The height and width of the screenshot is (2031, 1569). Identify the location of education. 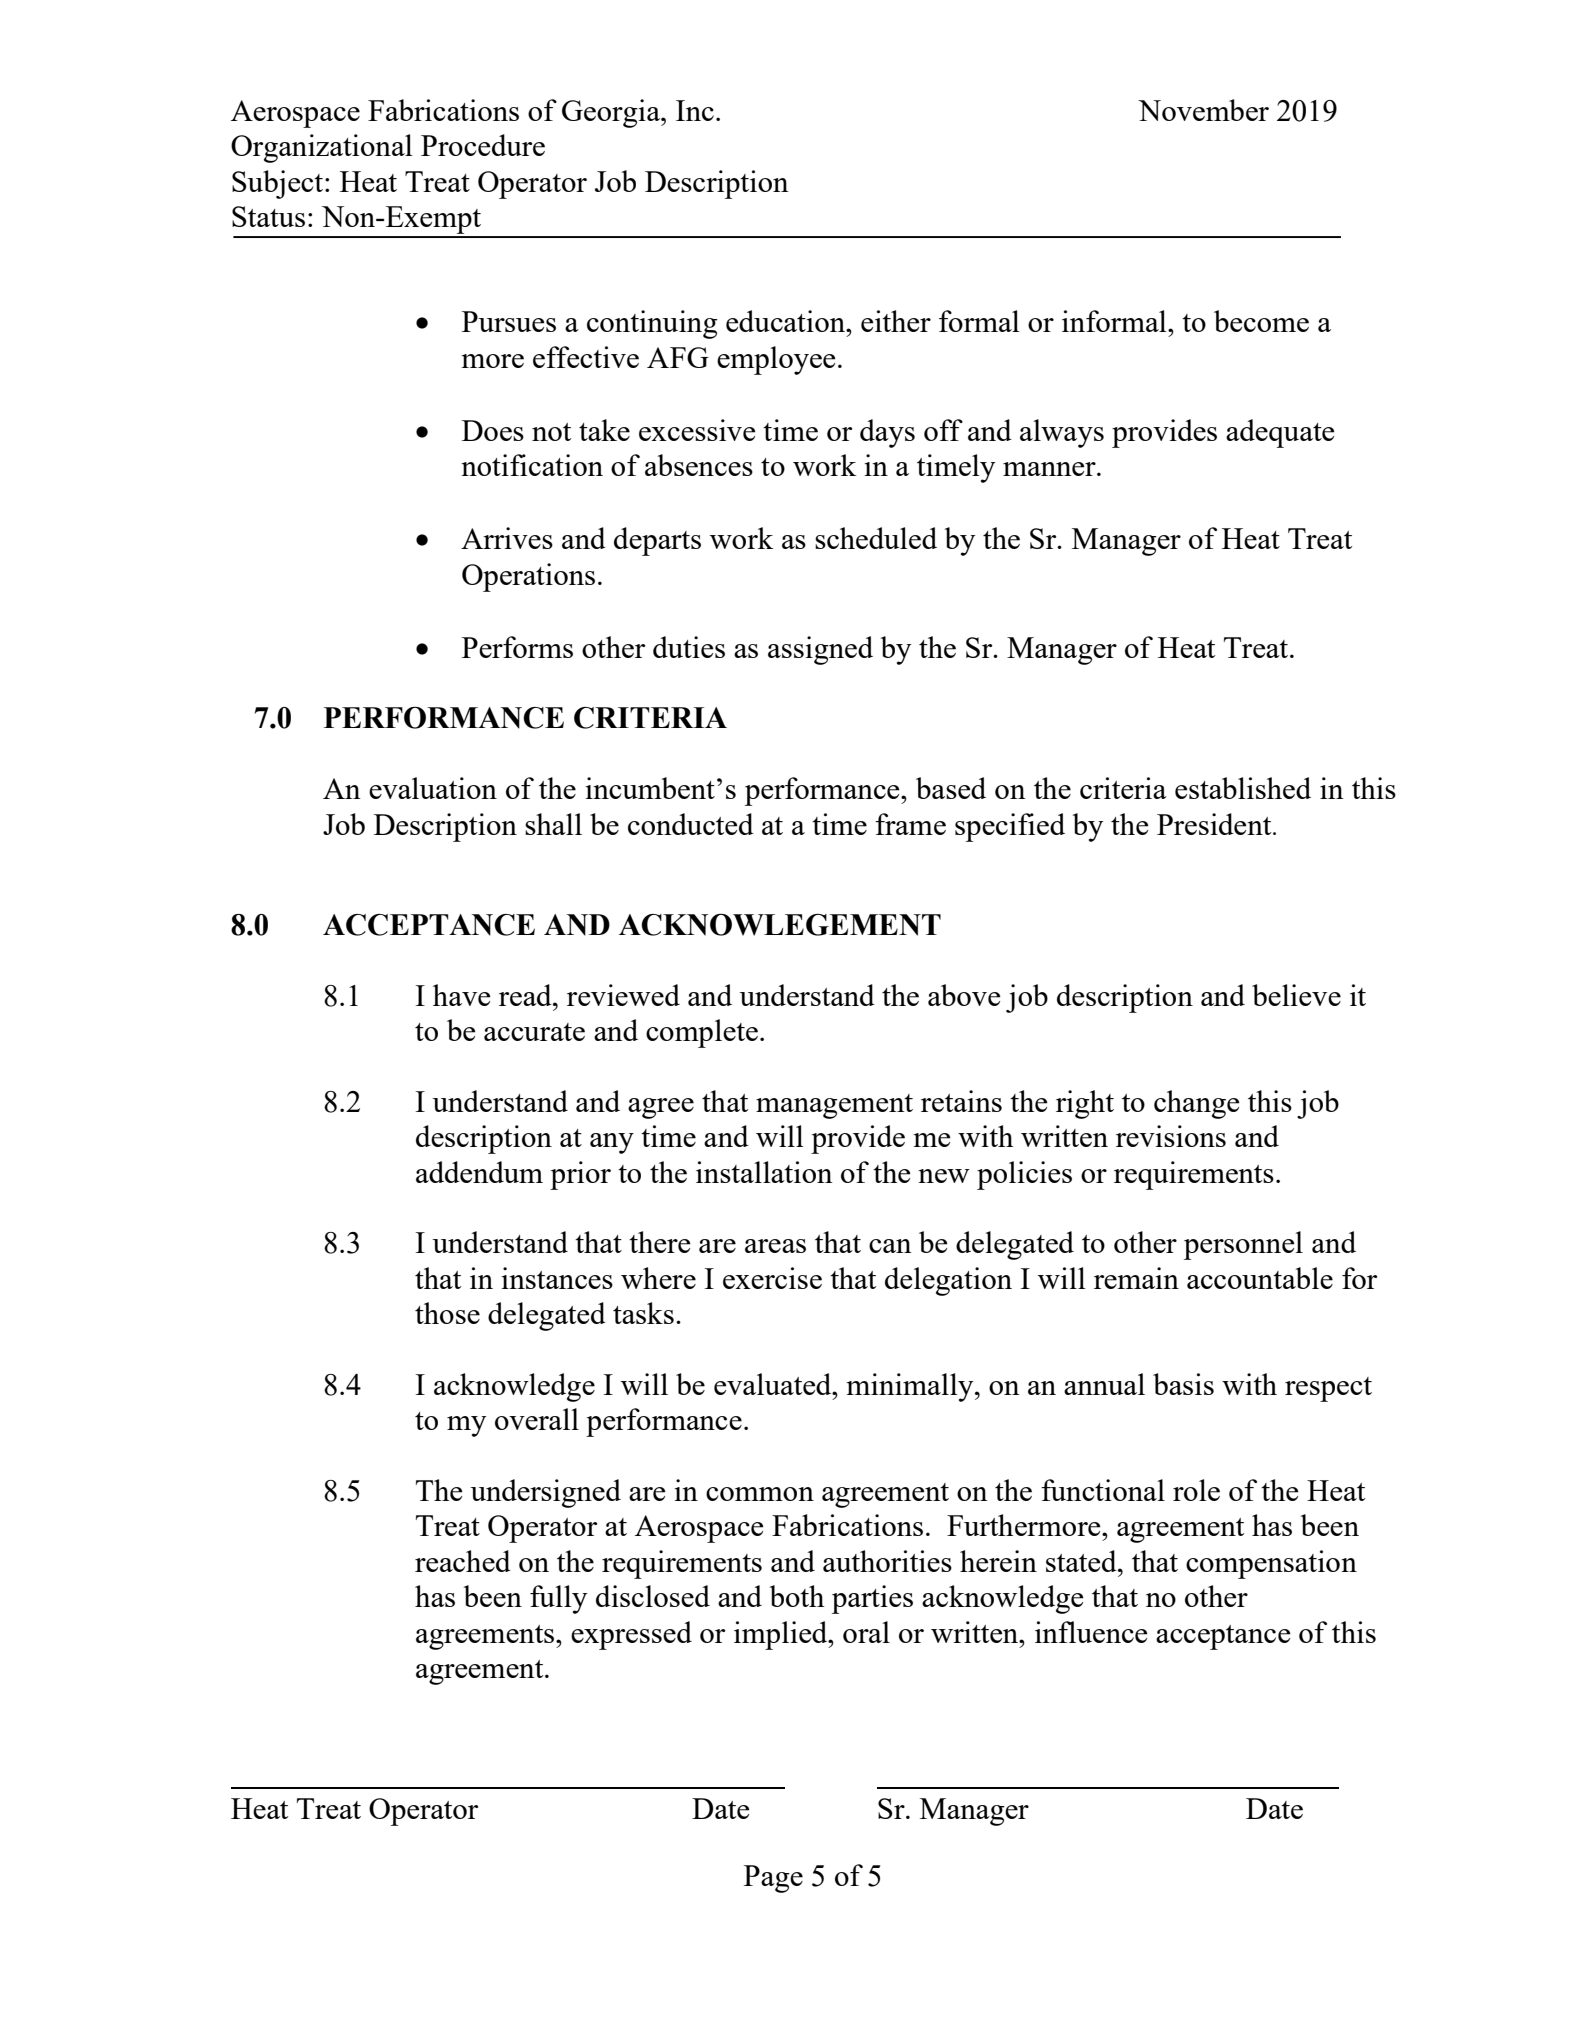
(786, 321).
